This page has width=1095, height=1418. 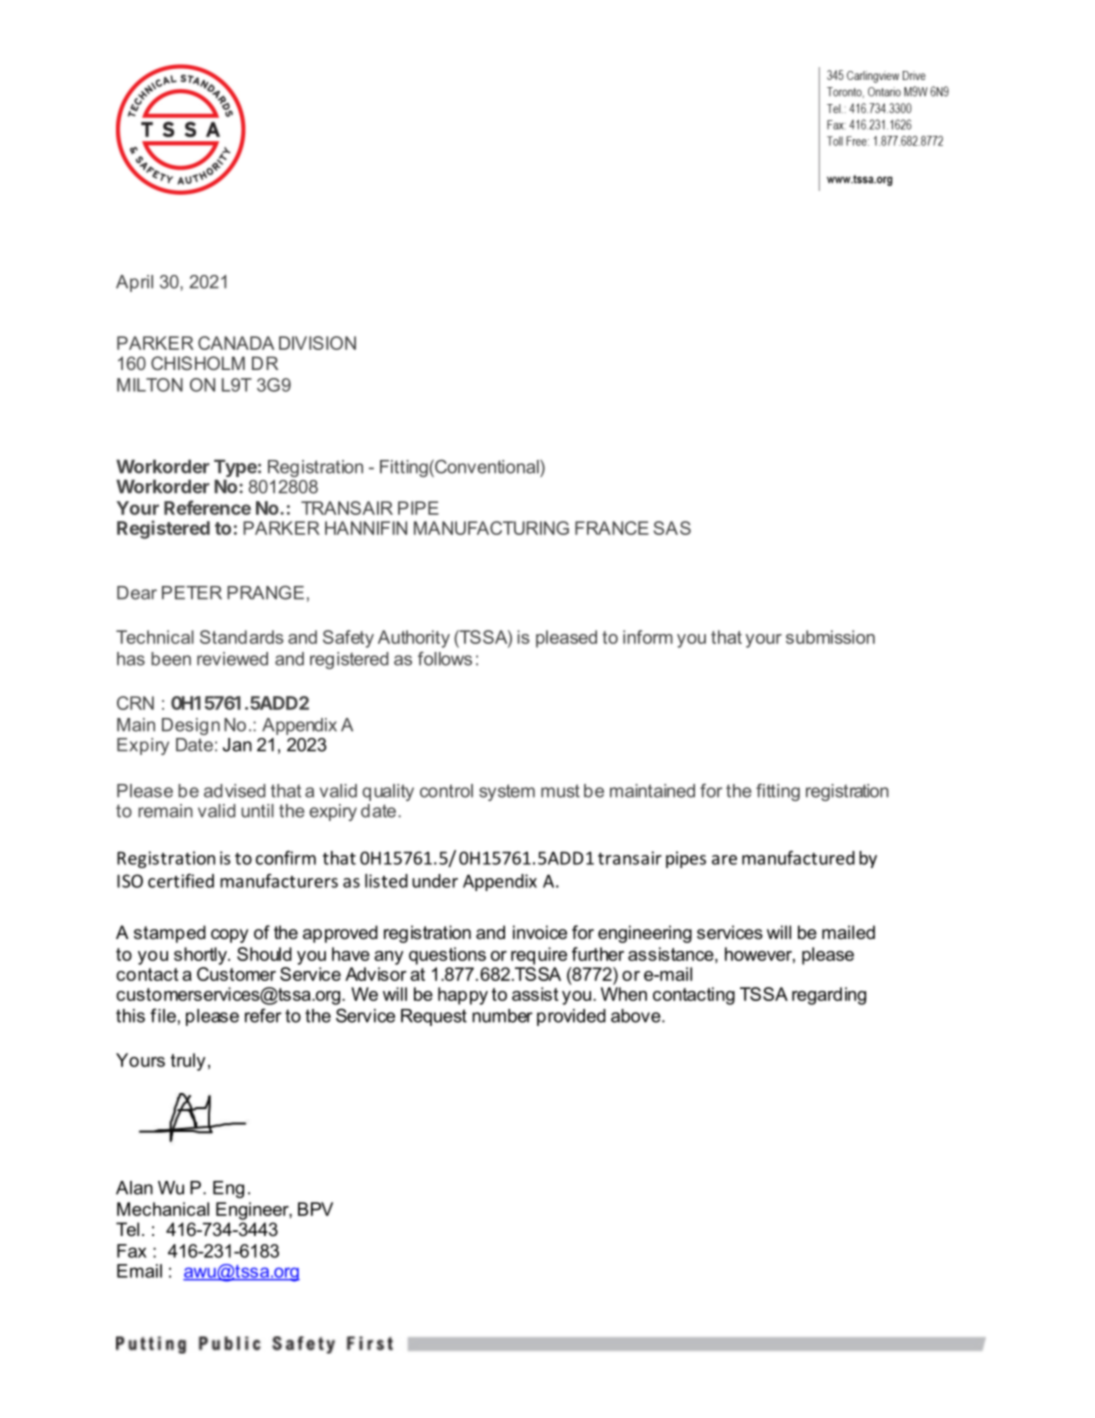 I want to click on Mechanical, so click(x=163, y=1209).
